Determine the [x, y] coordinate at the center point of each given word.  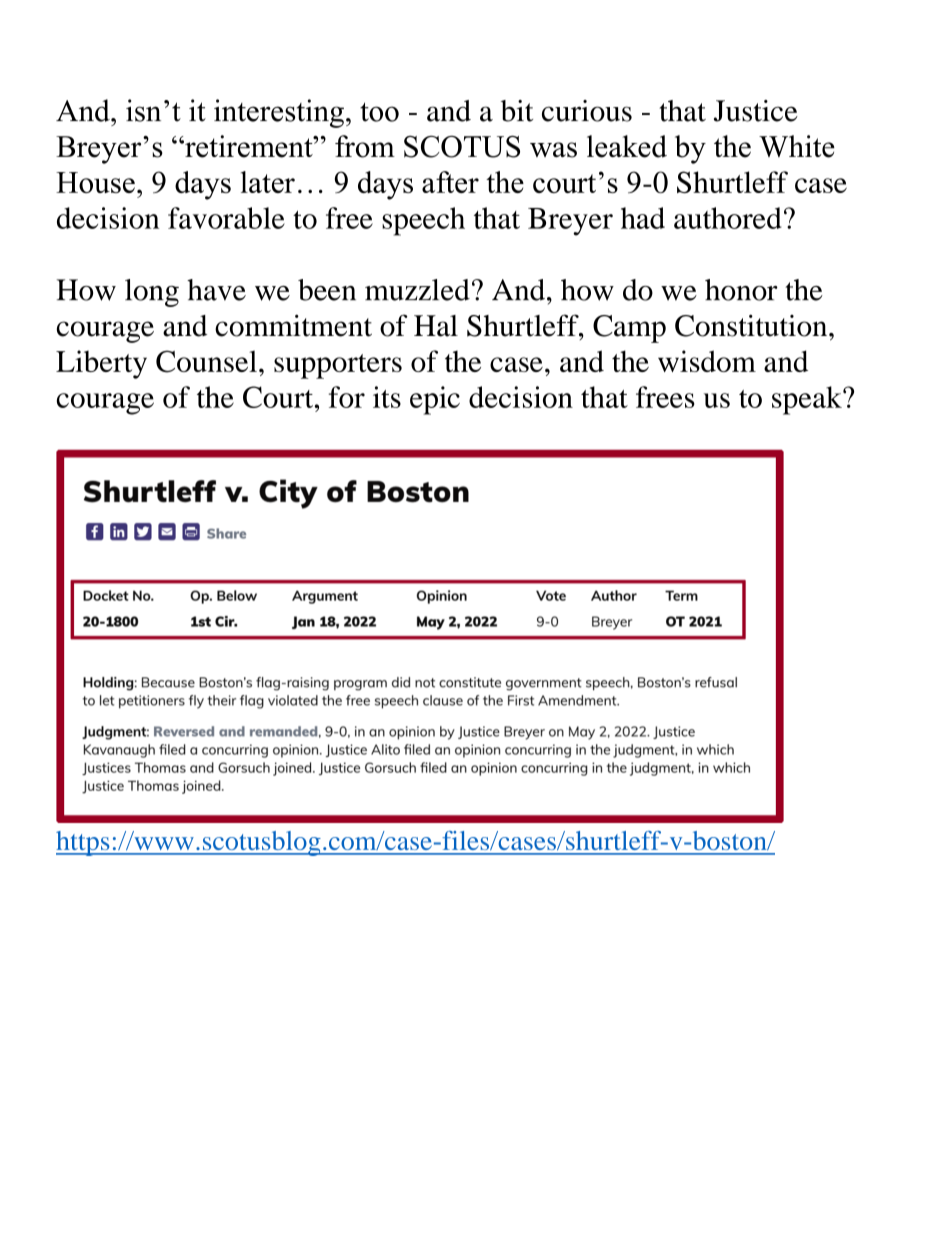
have [216, 290]
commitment [293, 325]
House [95, 182]
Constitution [752, 325]
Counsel [206, 361]
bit [517, 111]
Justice [756, 111]
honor [741, 290]
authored [728, 218]
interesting [279, 113]
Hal [436, 326]
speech [423, 221]
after [450, 182]
